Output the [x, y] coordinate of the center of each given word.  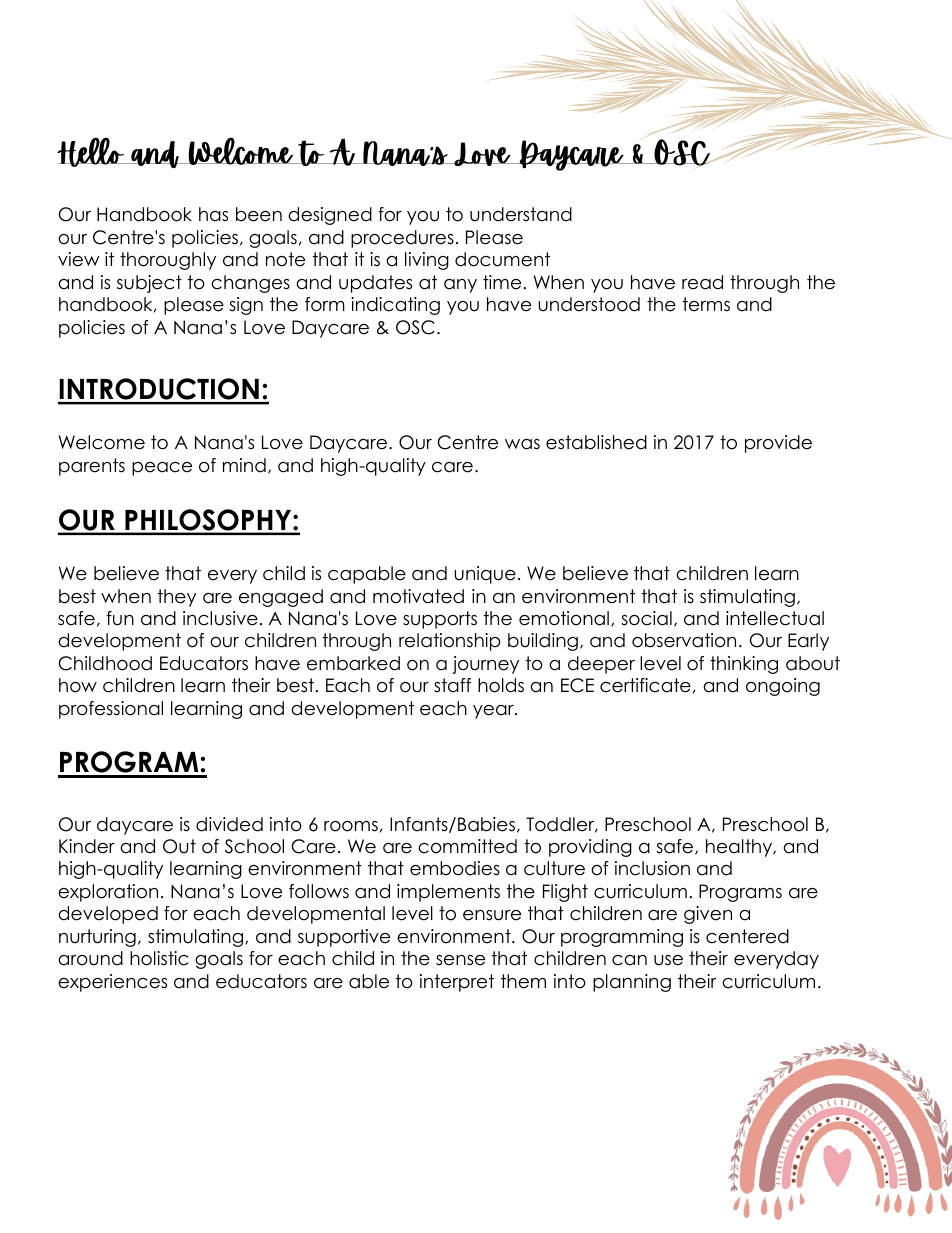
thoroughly [168, 261]
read [702, 282]
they [177, 598]
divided [229, 824]
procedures [402, 239]
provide [778, 444]
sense [460, 960]
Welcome [102, 442]
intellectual [775, 618]
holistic [159, 958]
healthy [740, 848]
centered [747, 936]
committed [467, 846]
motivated [418, 596]
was [522, 444]
